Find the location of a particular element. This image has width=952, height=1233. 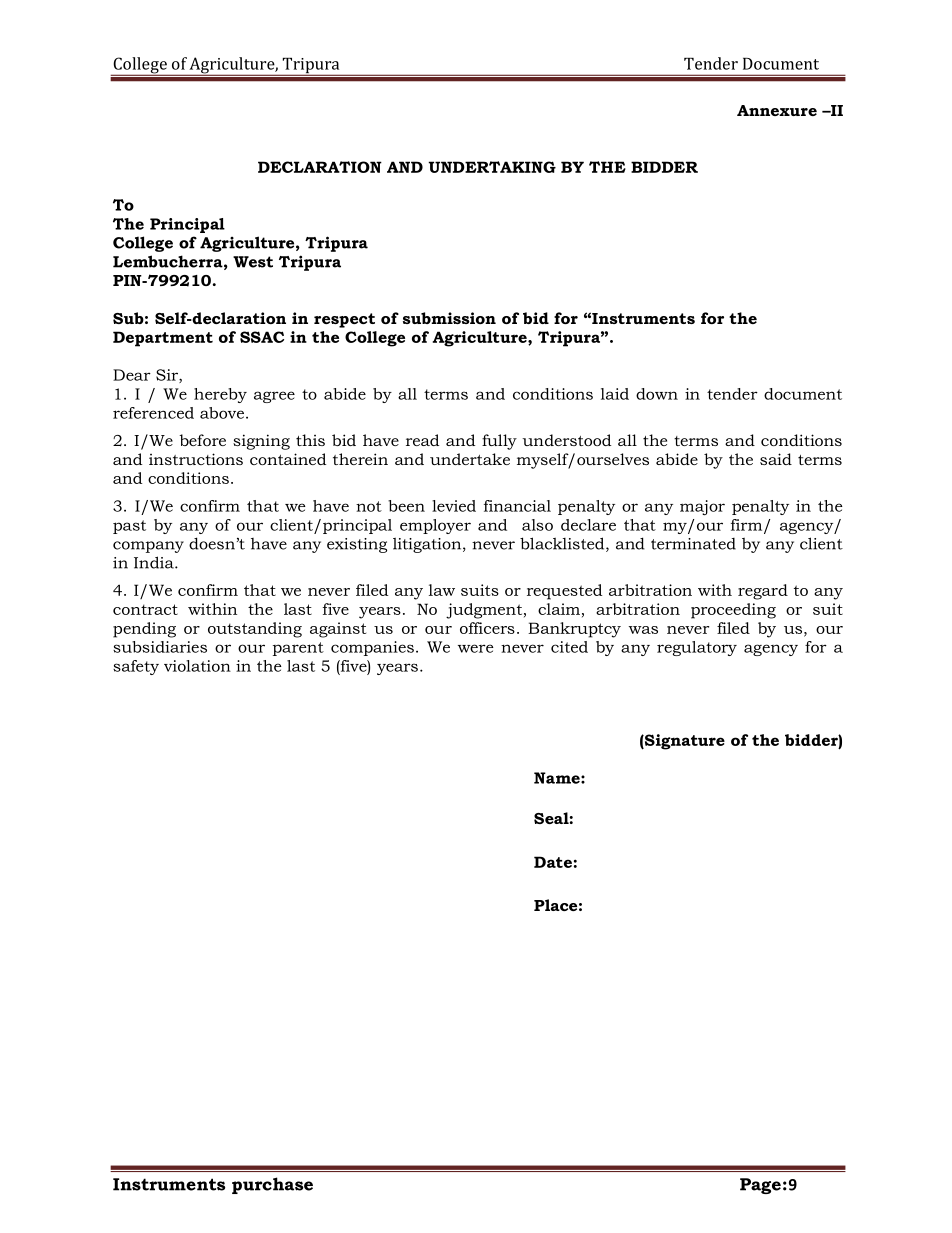

regulatory is located at coordinates (697, 648).
